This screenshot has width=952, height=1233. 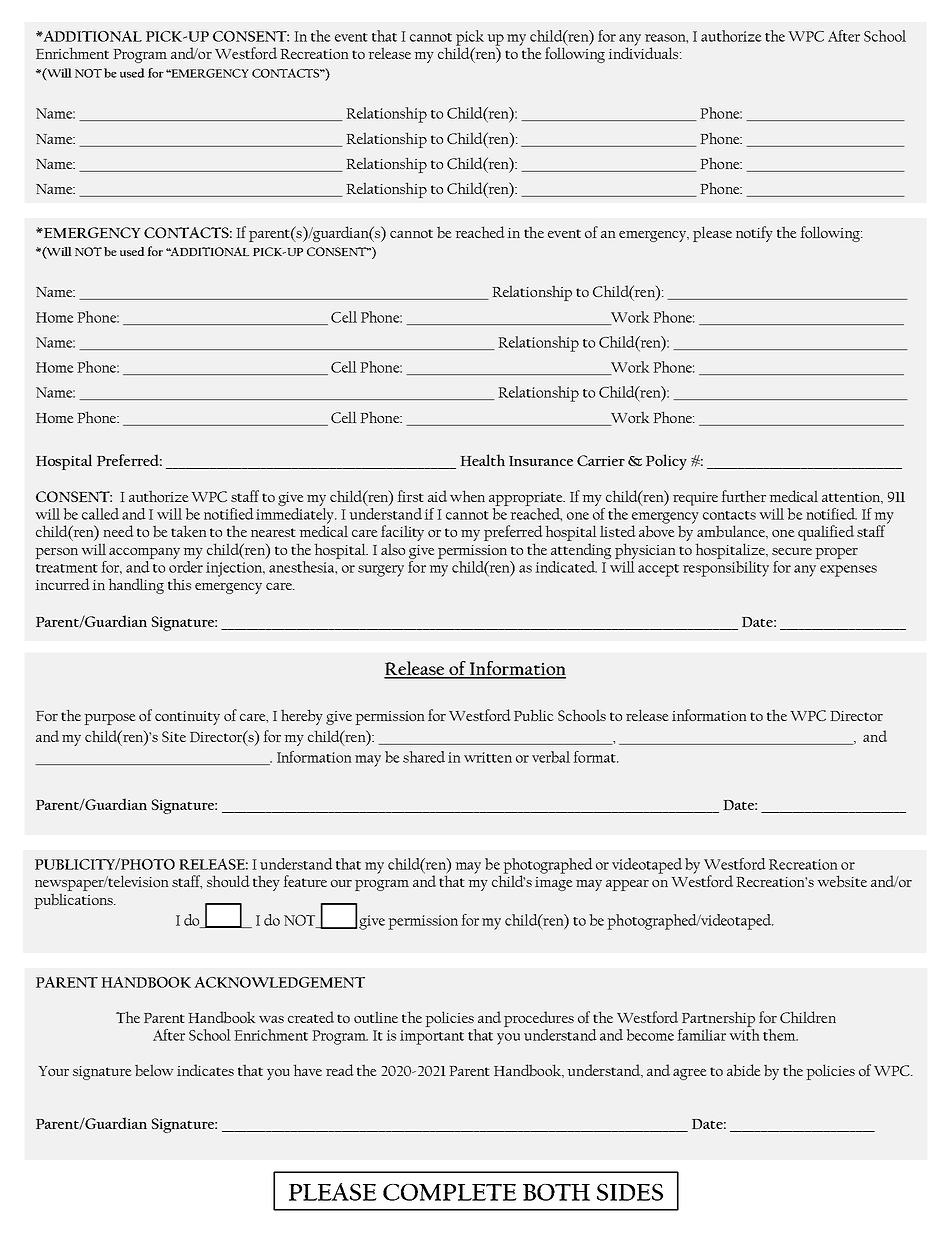 I want to click on reason, so click(x=666, y=39).
